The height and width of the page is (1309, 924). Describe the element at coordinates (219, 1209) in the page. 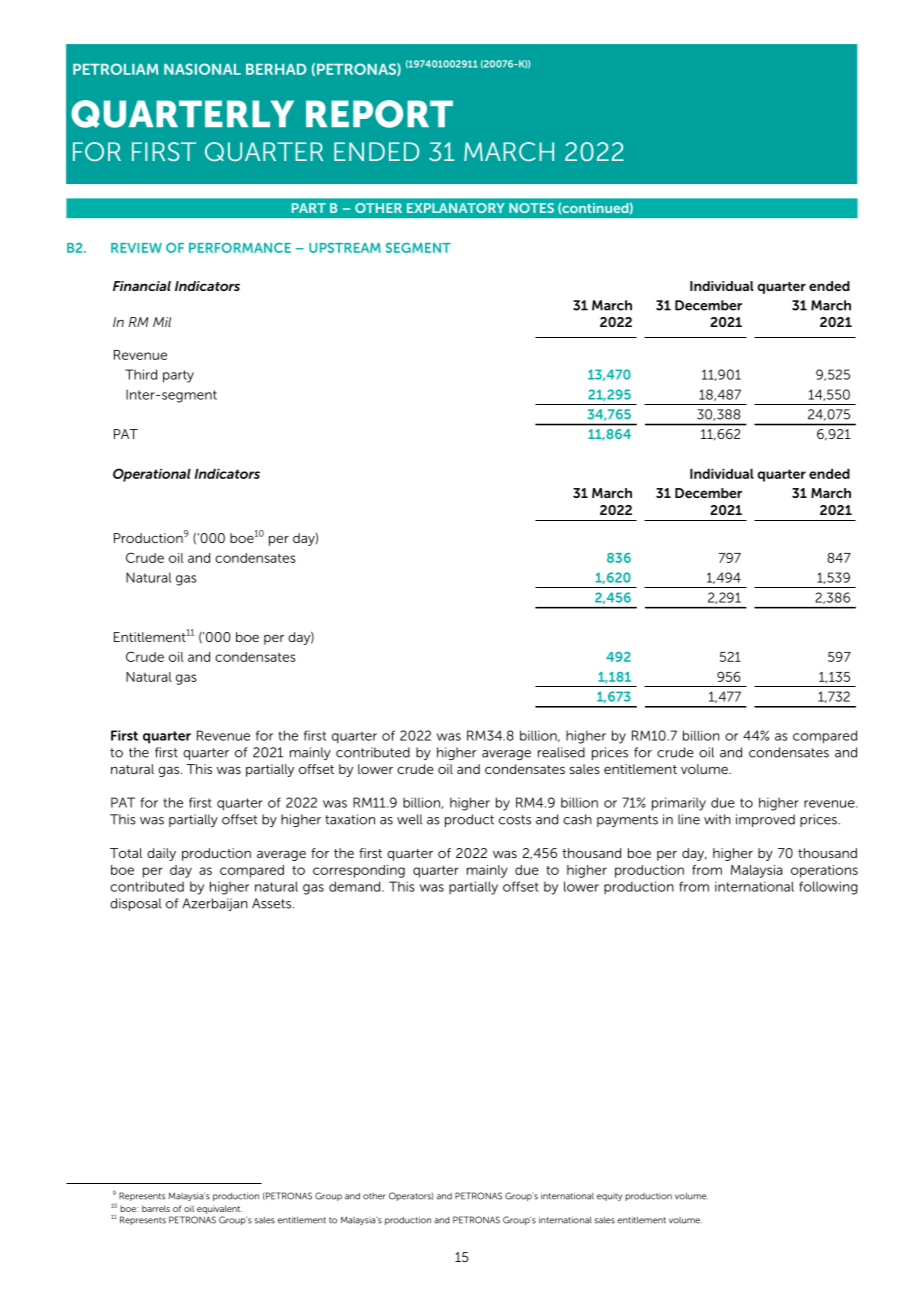

I see `equivalent` at that location.
